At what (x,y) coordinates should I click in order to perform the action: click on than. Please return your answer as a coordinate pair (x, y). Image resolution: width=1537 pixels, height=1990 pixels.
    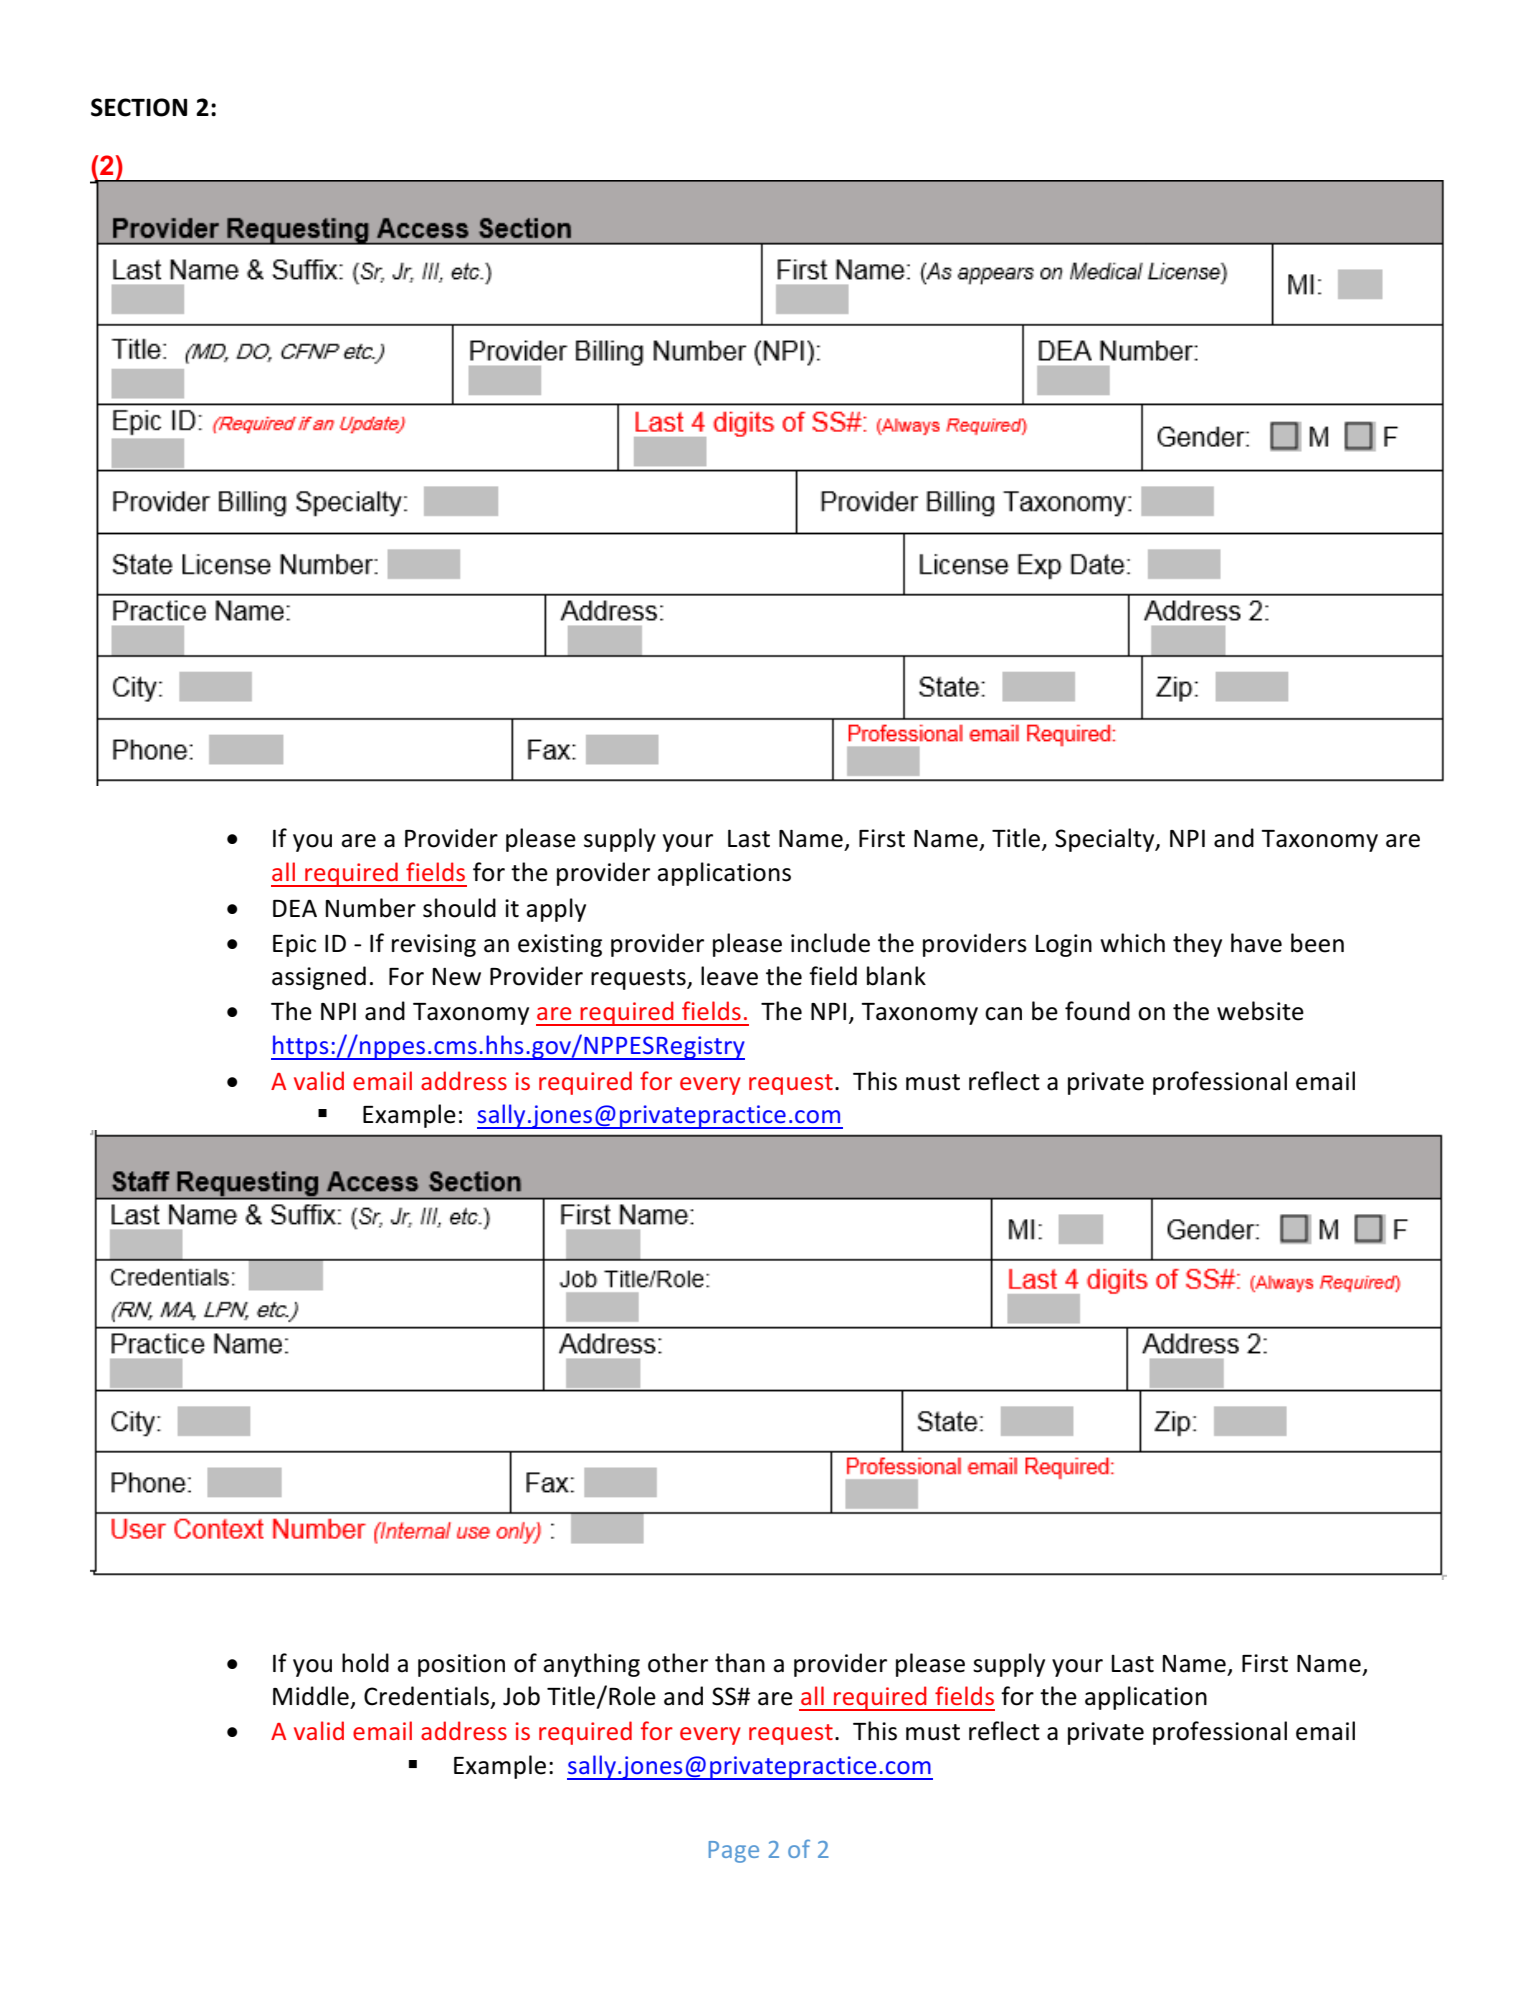
    Looking at the image, I should click on (740, 1663).
